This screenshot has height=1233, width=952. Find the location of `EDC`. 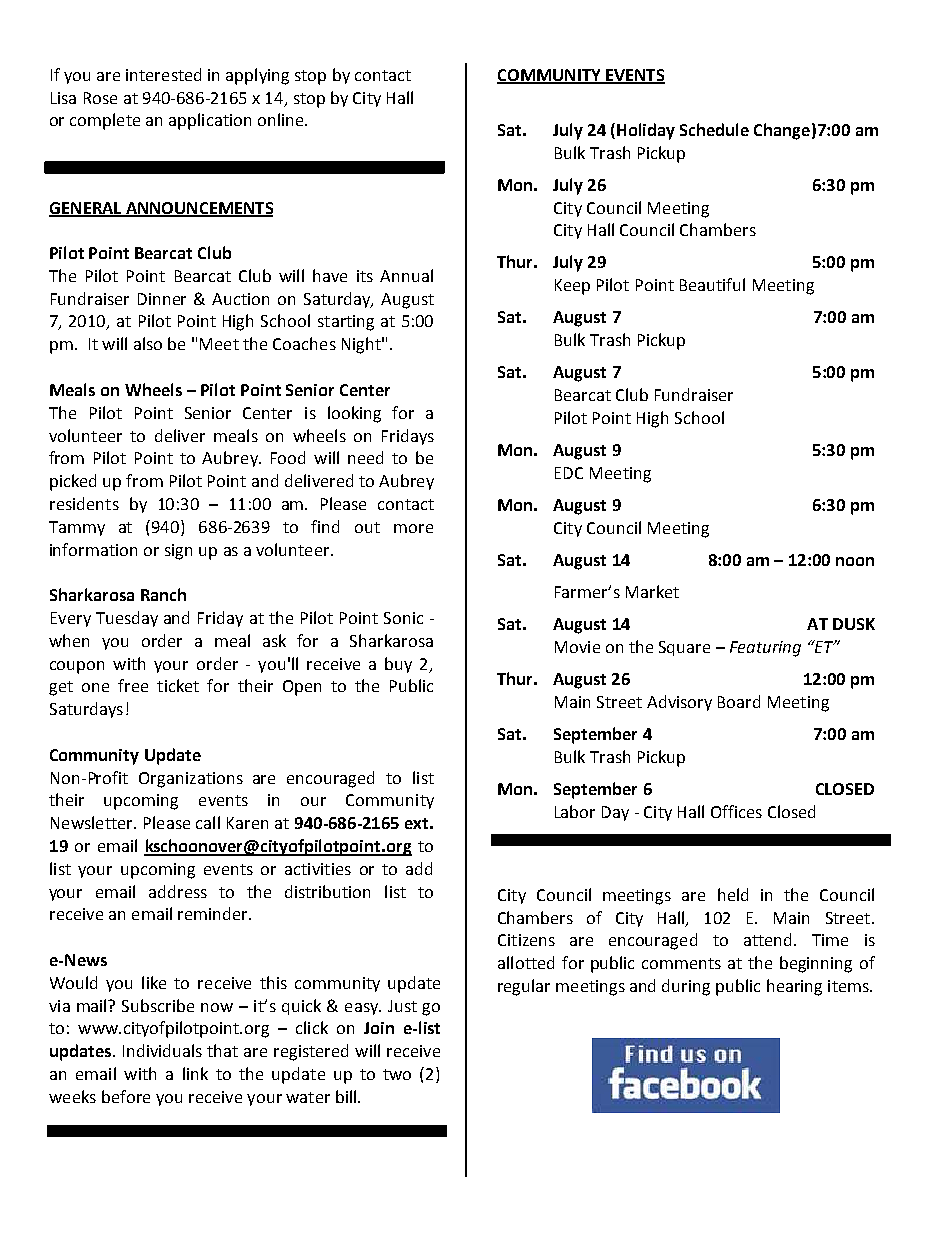

EDC is located at coordinates (569, 473).
